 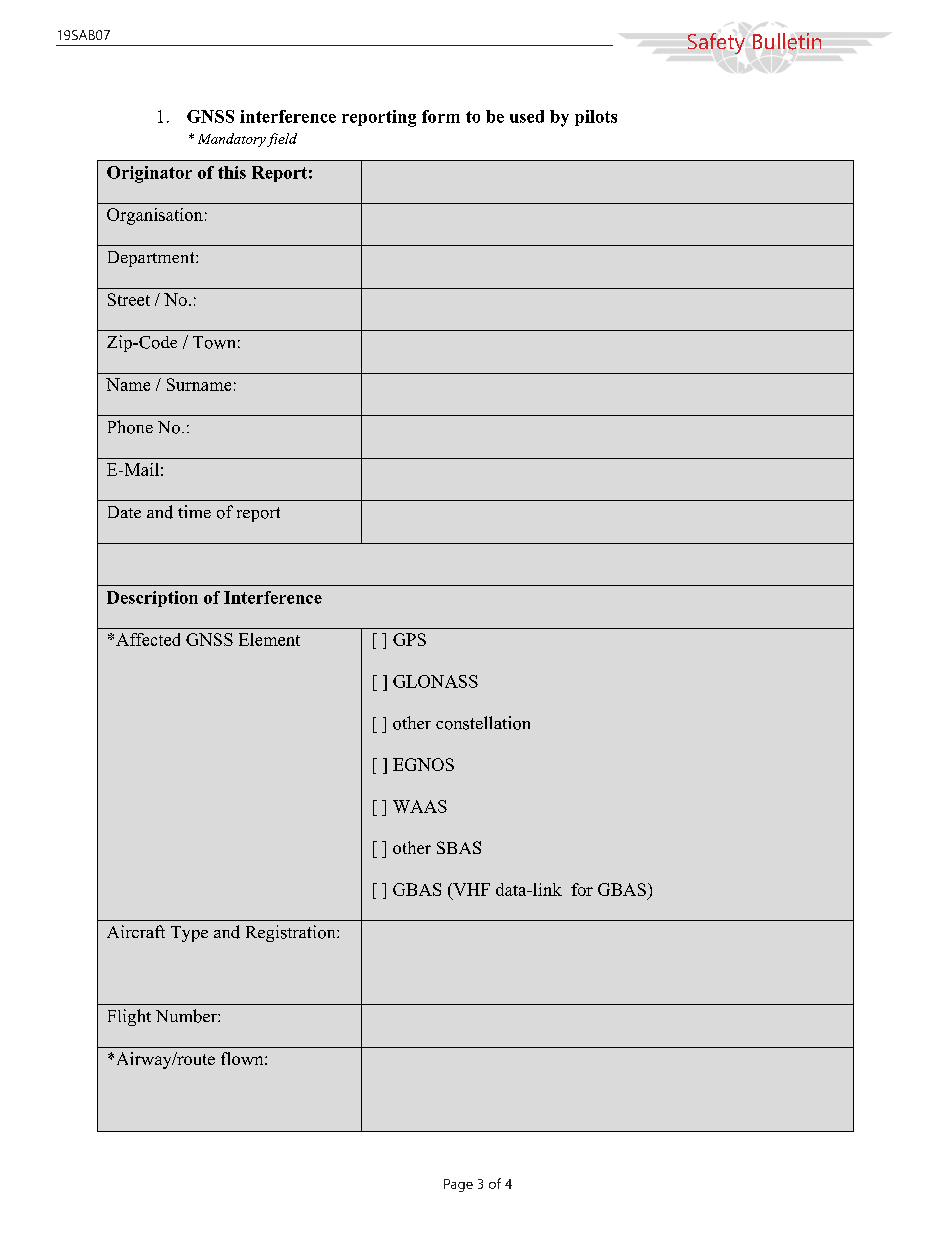 What do you see at coordinates (232, 140) in the page?
I see `Mandatory` at bounding box center [232, 140].
